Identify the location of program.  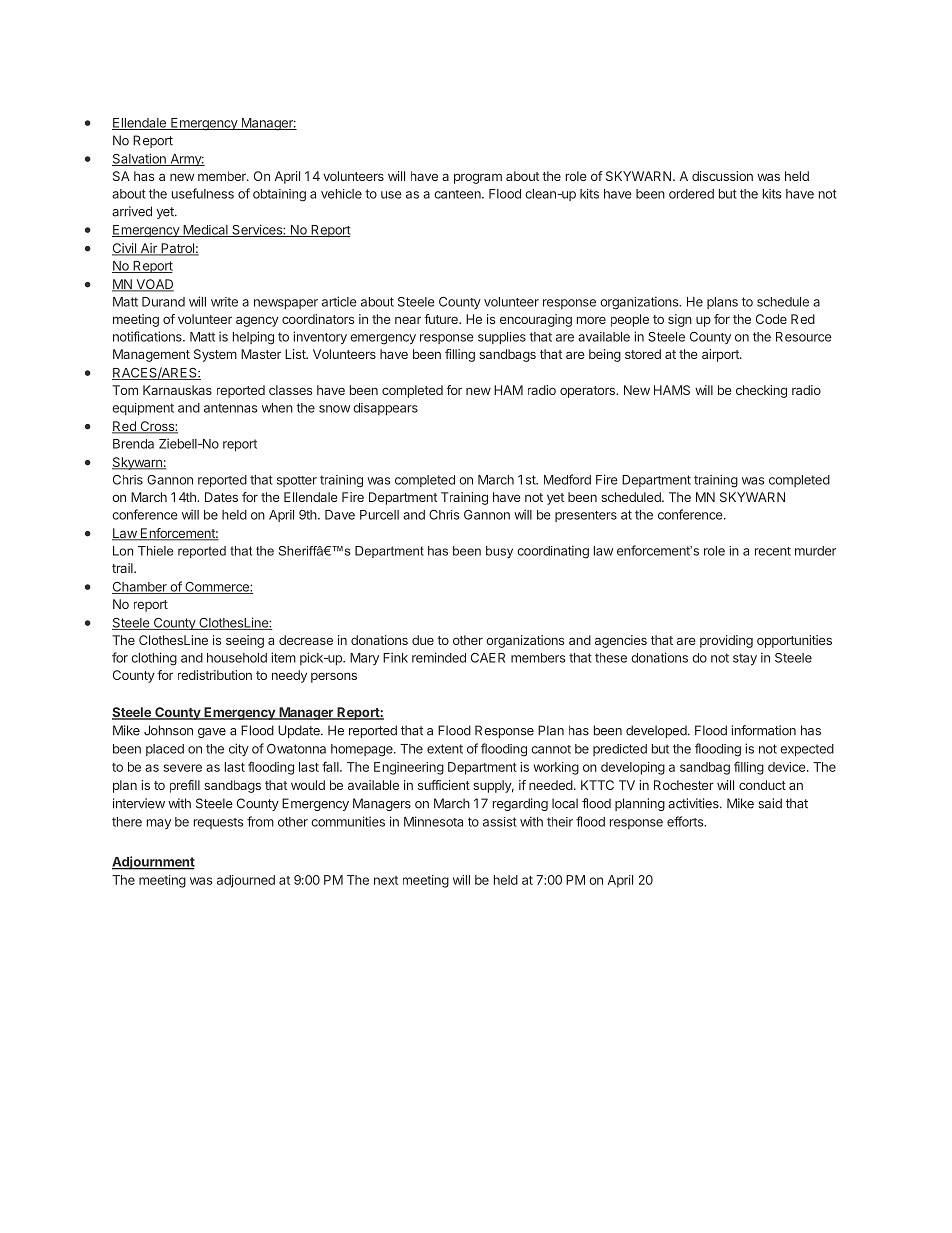
(478, 178).
